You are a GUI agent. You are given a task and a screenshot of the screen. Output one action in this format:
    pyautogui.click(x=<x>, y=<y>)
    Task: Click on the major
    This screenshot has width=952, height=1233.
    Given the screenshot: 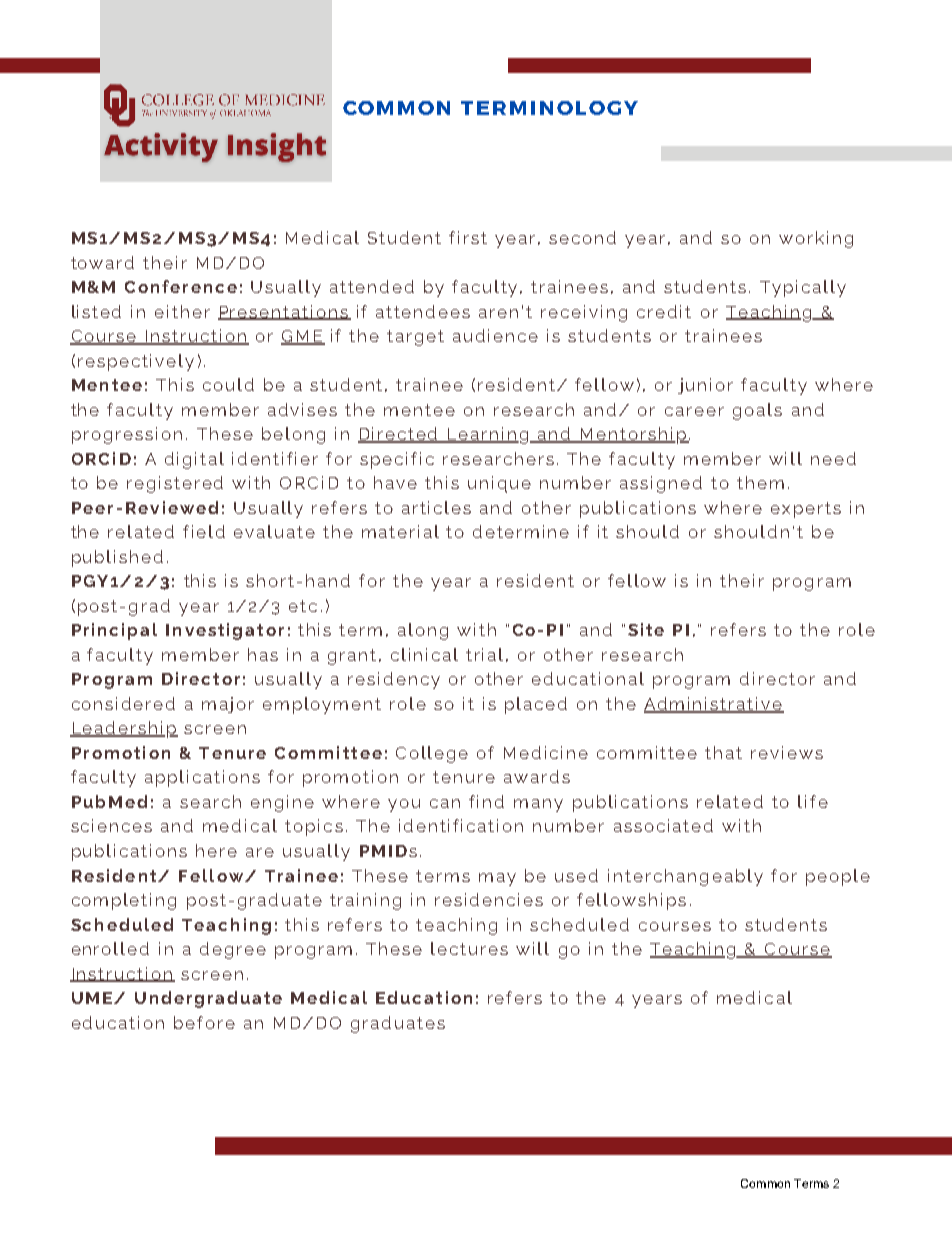 What is the action you would take?
    pyautogui.click(x=228, y=705)
